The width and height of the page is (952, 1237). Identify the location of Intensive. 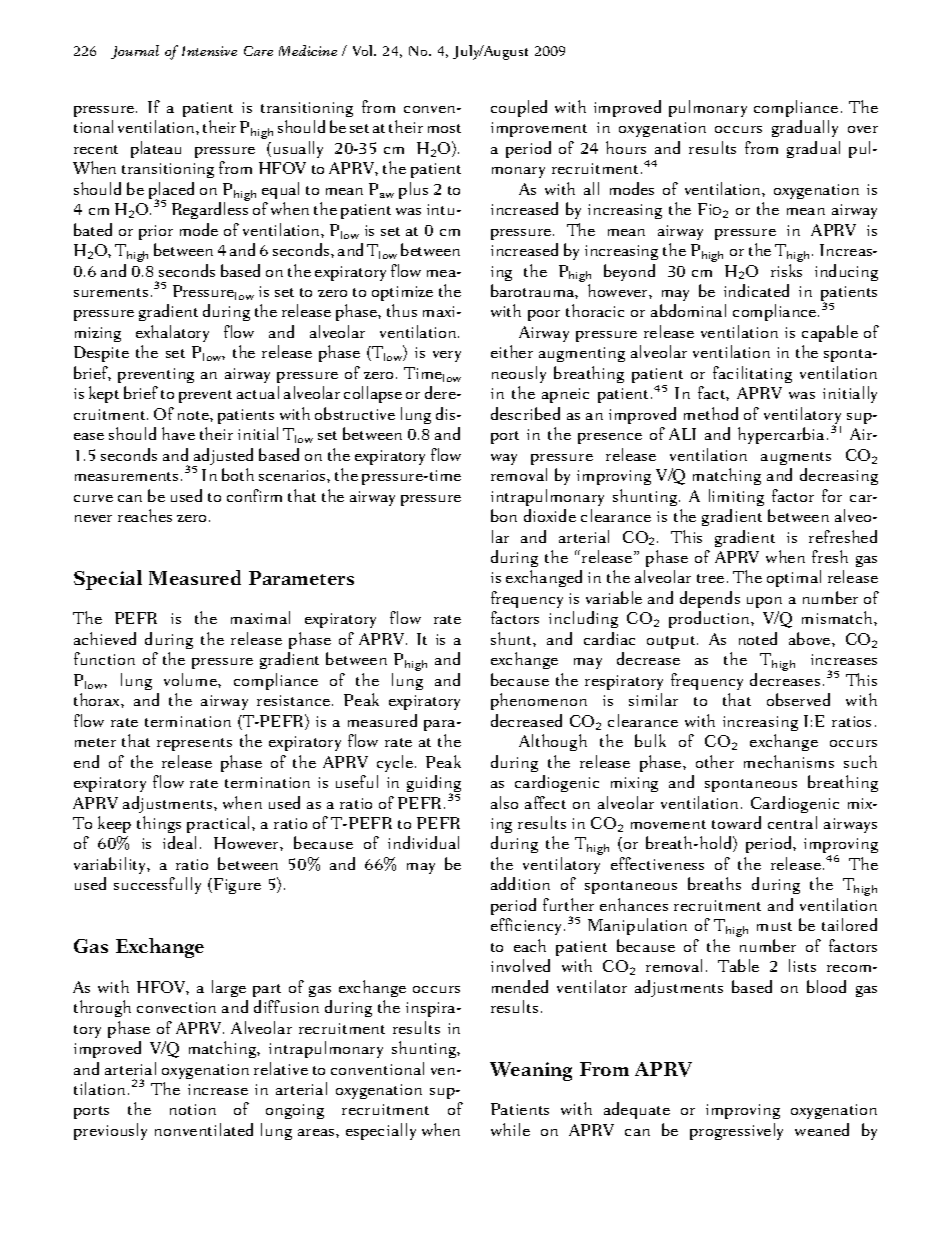
(209, 51).
